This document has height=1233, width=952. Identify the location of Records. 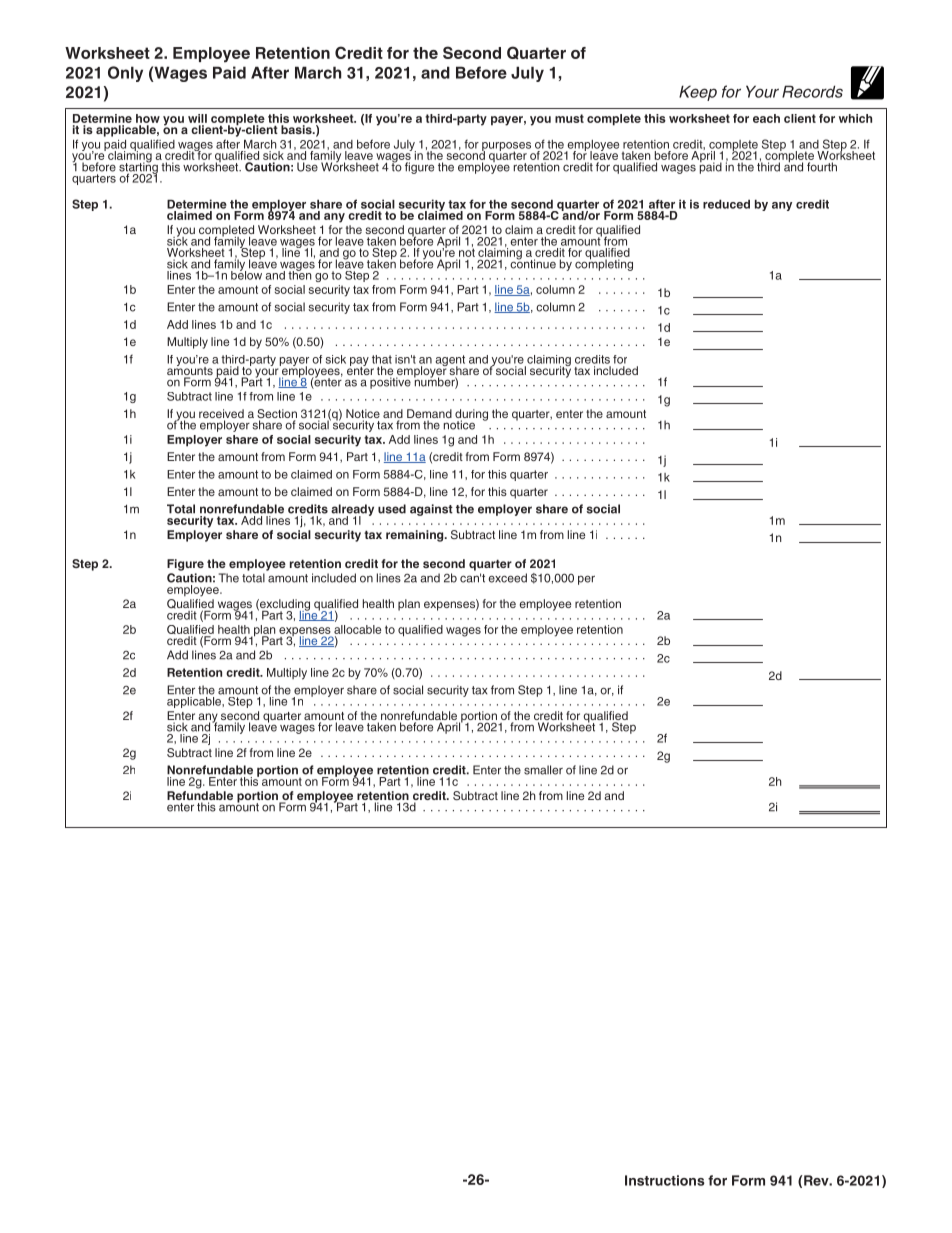
(812, 91).
